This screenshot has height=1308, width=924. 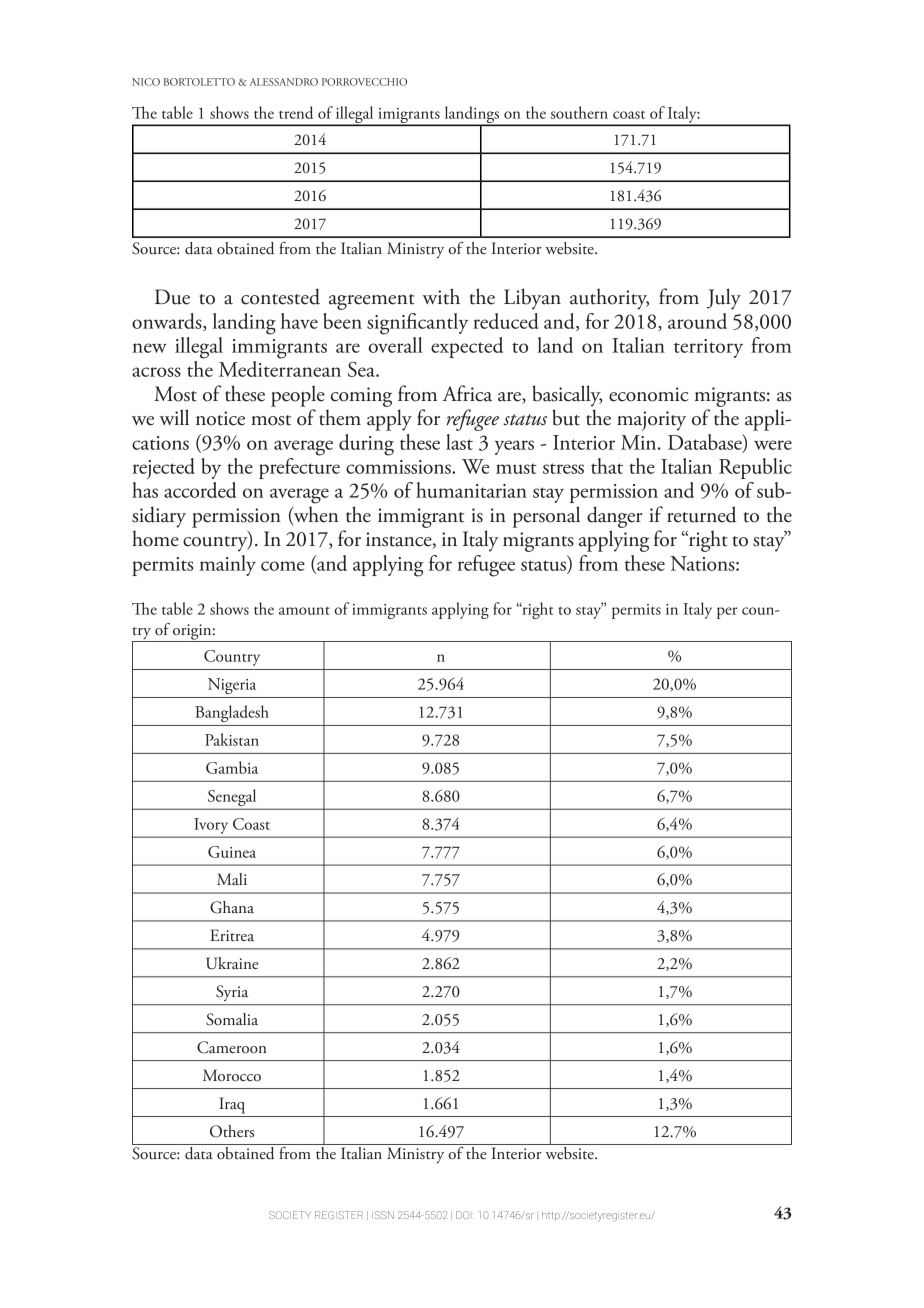 I want to click on returned, so click(x=702, y=514).
